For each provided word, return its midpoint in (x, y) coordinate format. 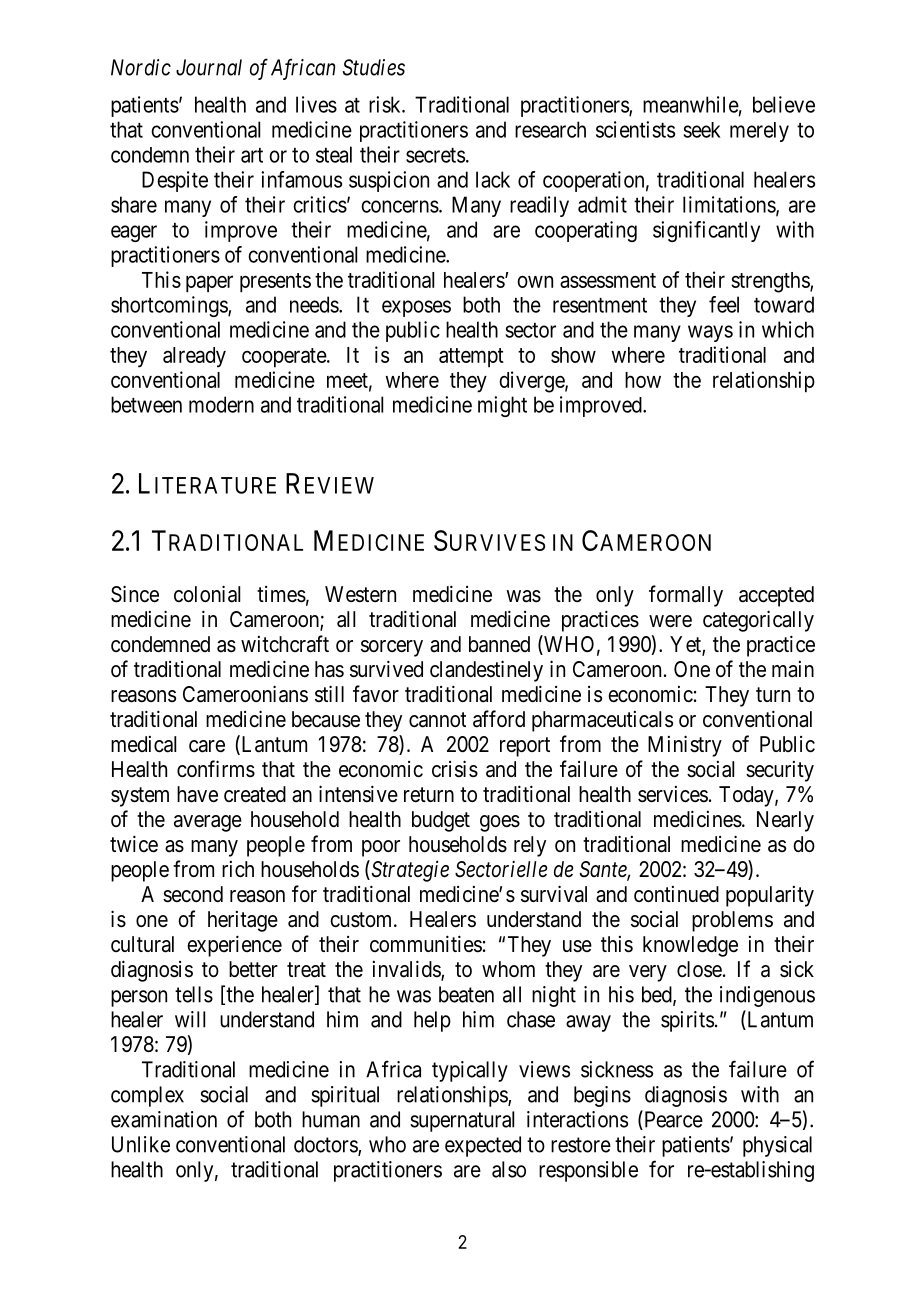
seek (702, 130)
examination (164, 1119)
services (673, 794)
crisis (455, 769)
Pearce (672, 1120)
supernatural (462, 1121)
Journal (209, 67)
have (197, 794)
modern (221, 404)
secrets (435, 155)
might (502, 406)
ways (710, 333)
